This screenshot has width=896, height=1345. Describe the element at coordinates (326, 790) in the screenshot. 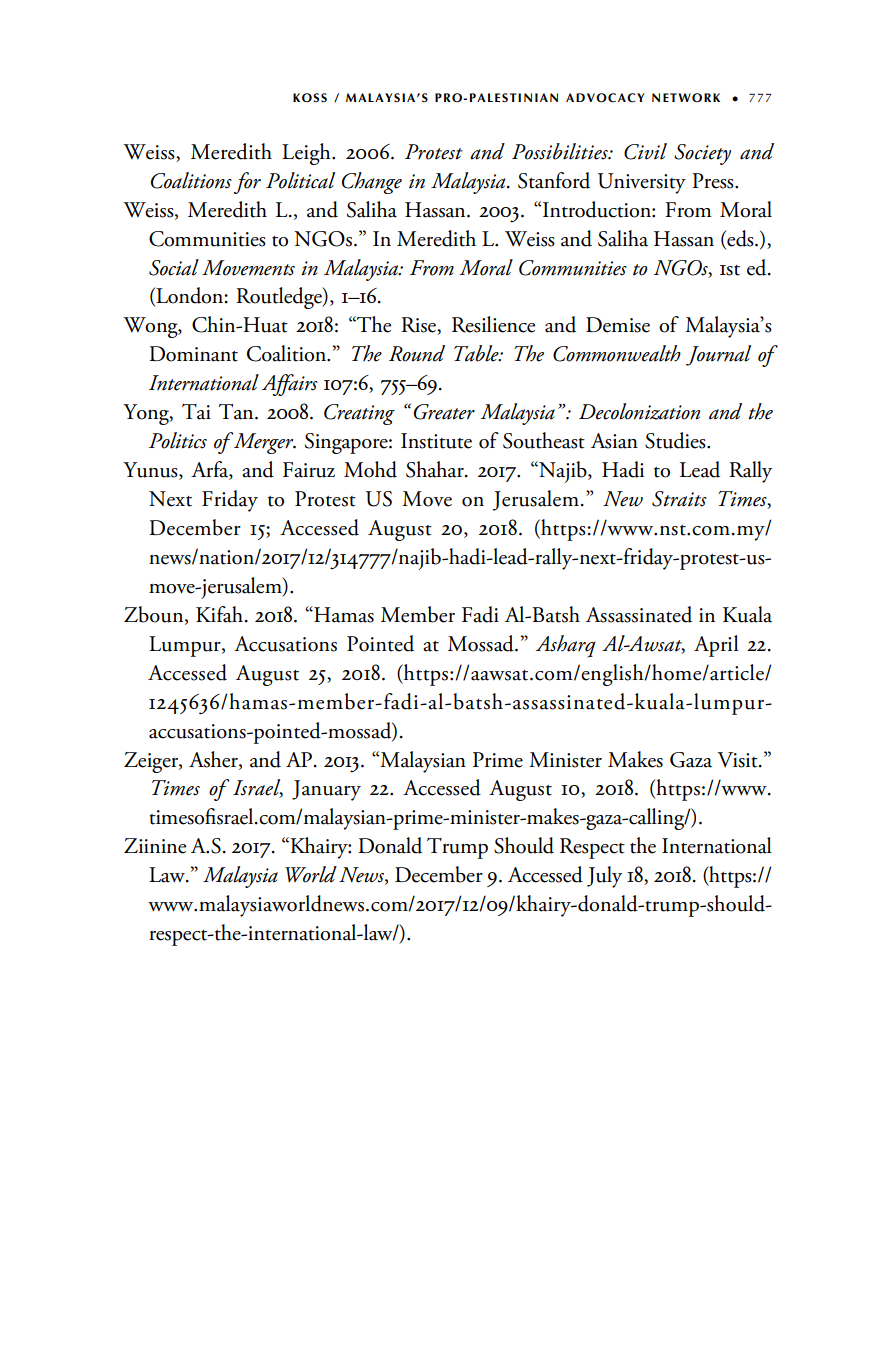

I see `January` at that location.
